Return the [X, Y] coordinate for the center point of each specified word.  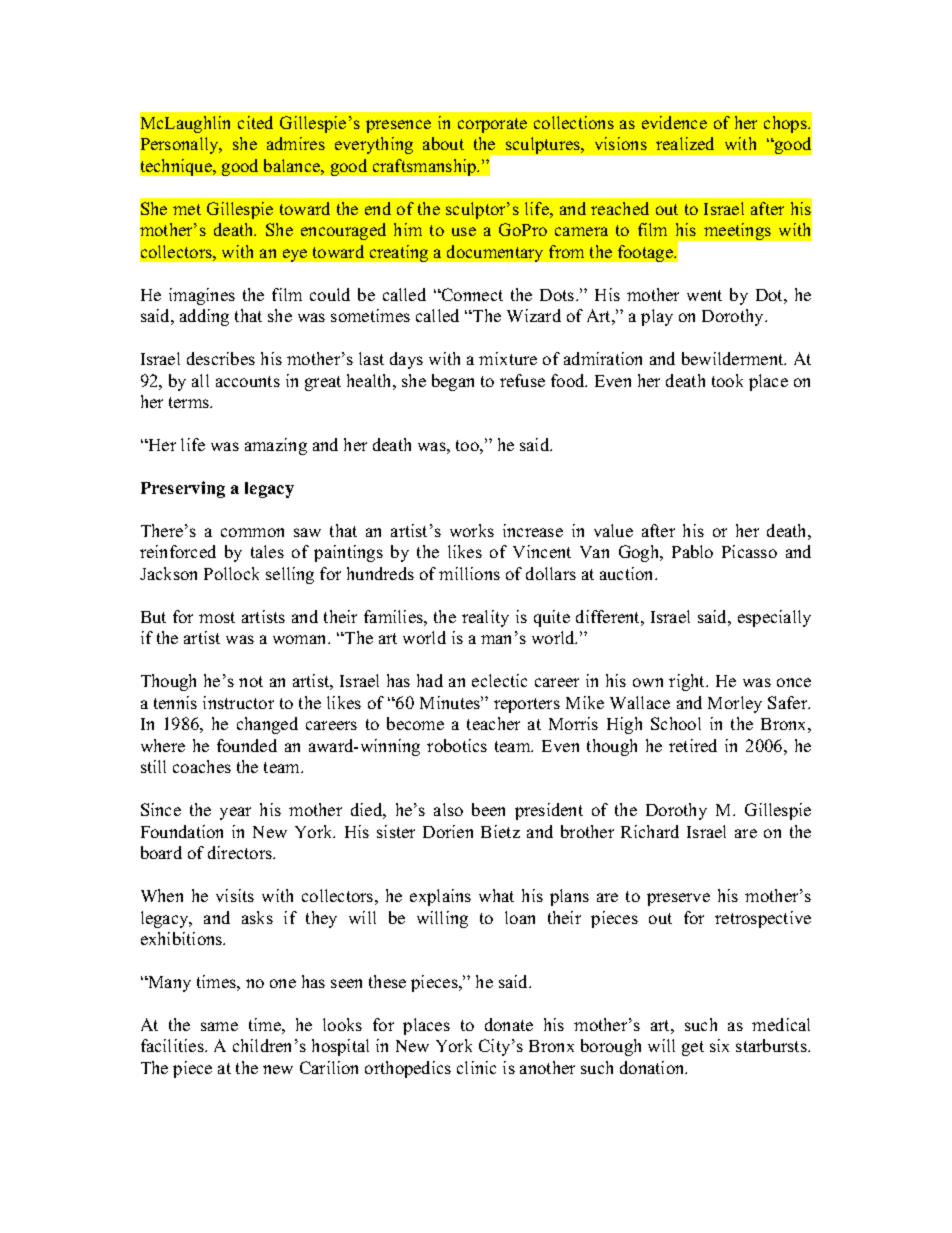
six [719, 1045]
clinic [476, 1067]
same [219, 1026]
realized [685, 143]
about [443, 143]
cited [255, 122]
